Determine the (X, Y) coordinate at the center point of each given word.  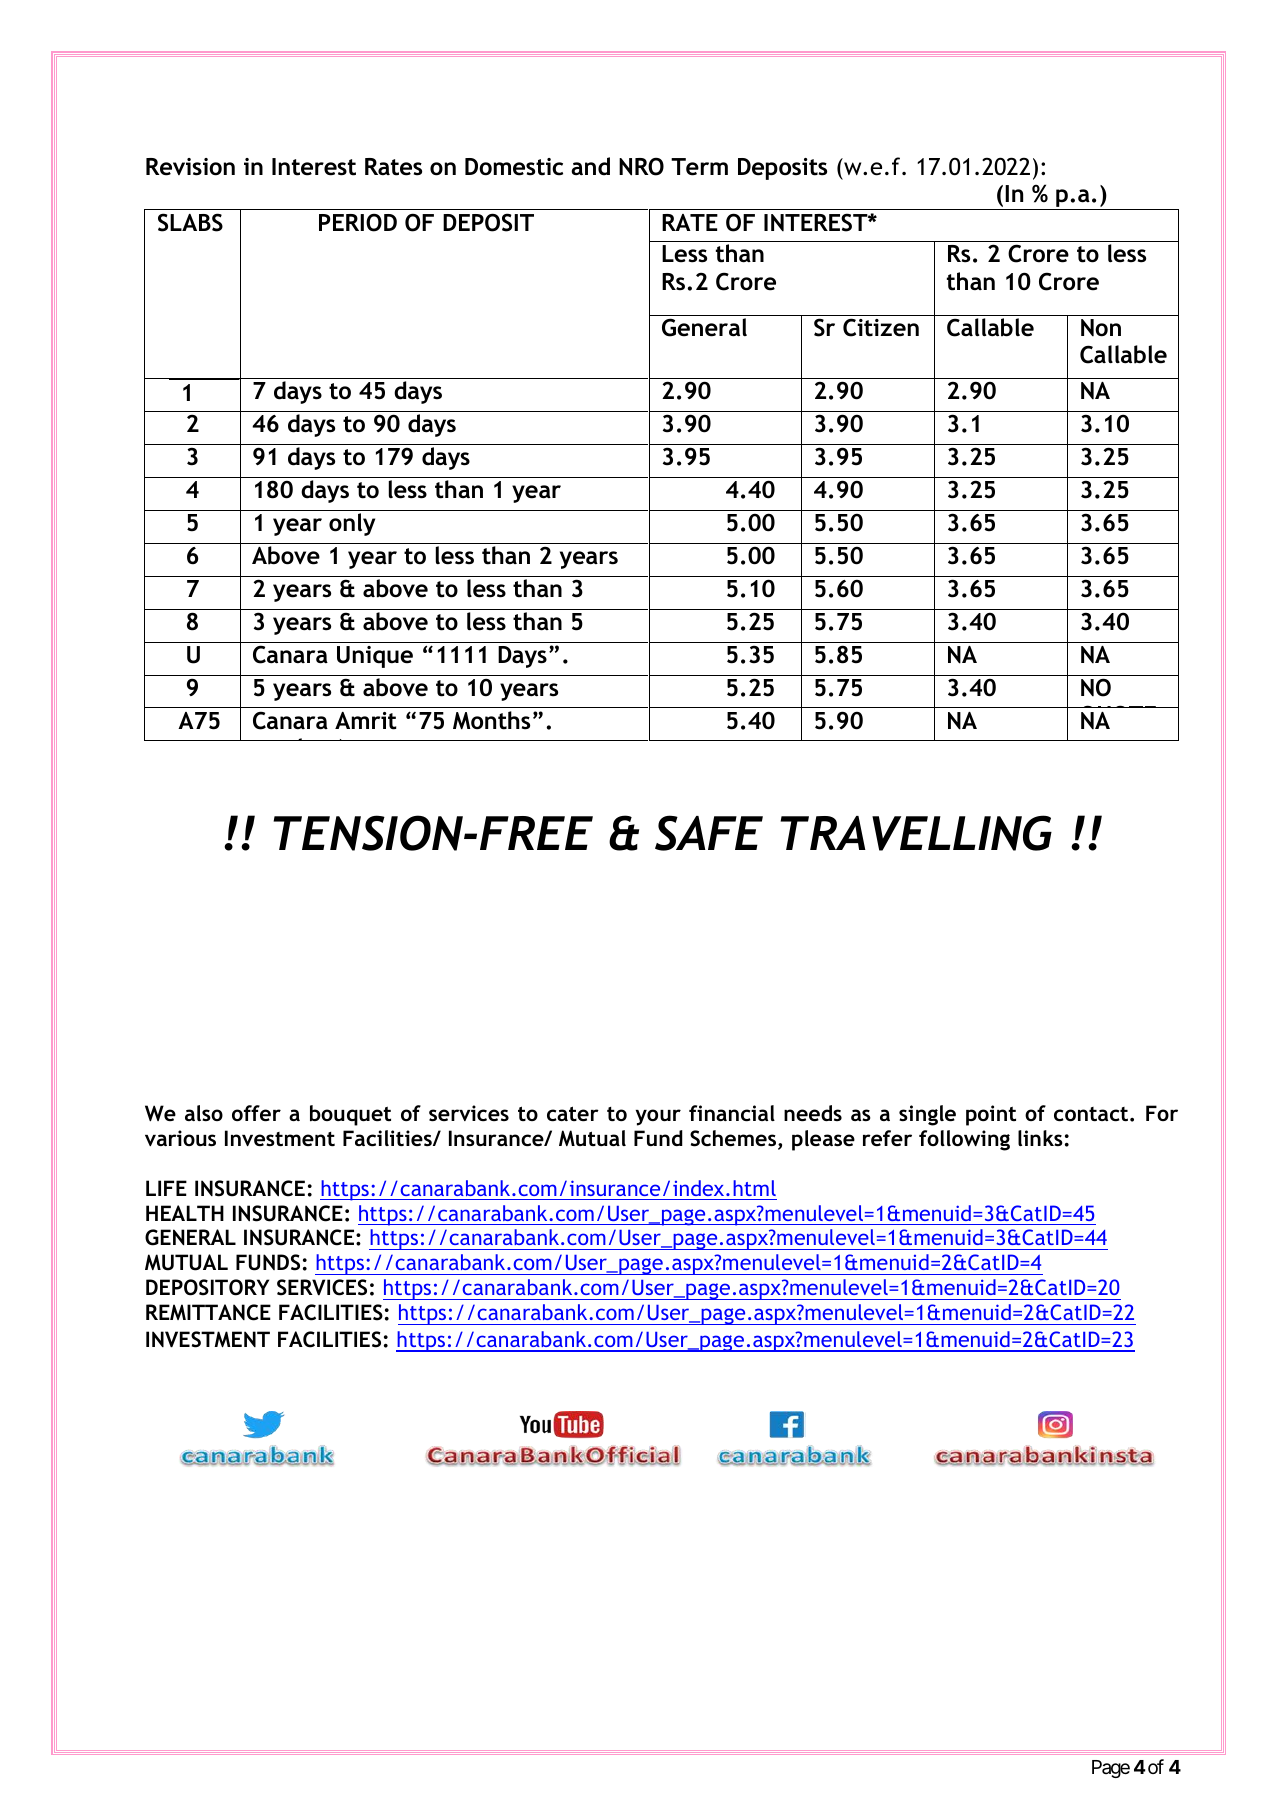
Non (1101, 328)
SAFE (709, 833)
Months (491, 720)
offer (256, 1113)
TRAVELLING (916, 833)
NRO (641, 167)
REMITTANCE (208, 1312)
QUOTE (1118, 717)
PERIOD (358, 223)
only (352, 524)
